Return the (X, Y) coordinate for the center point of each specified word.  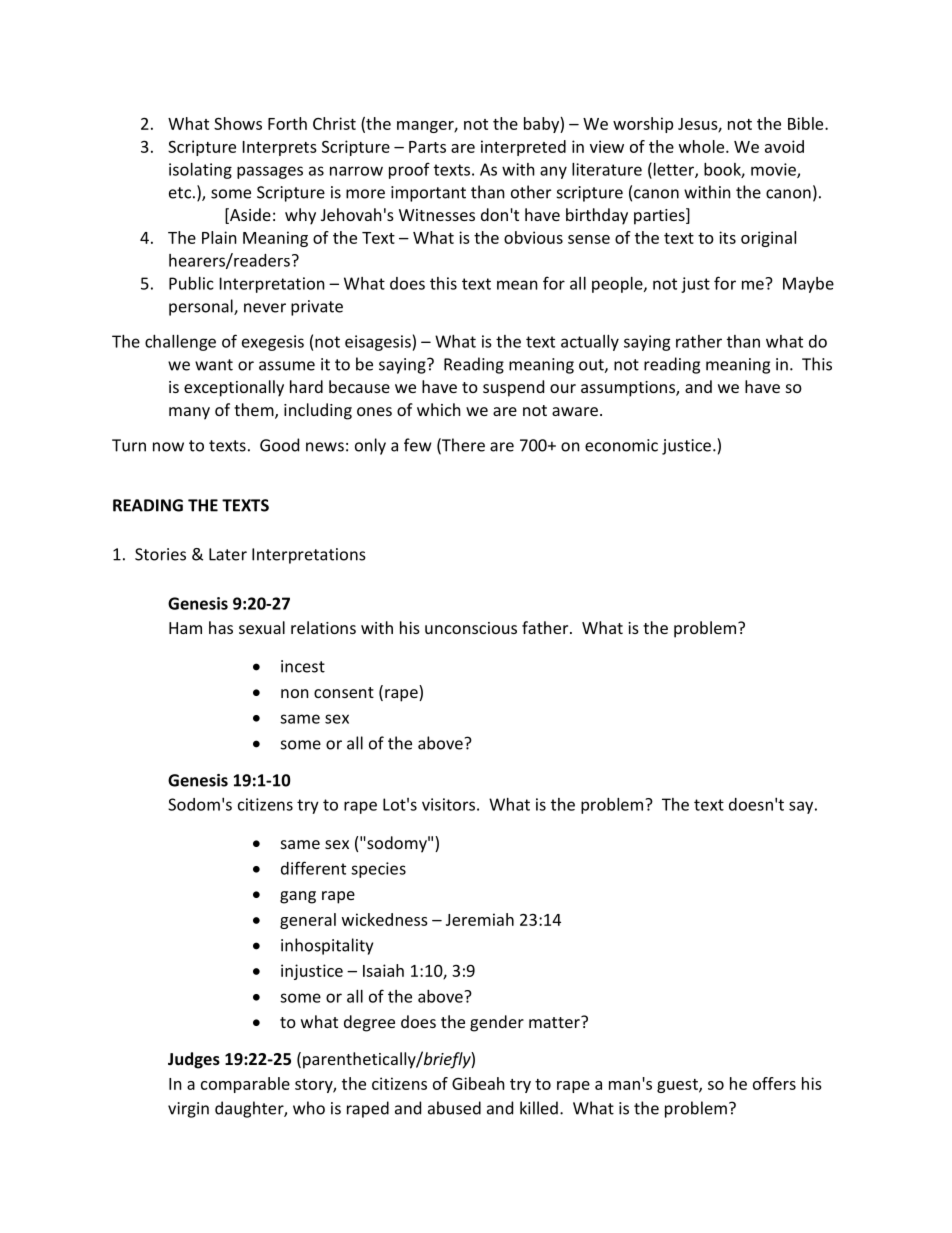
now (168, 447)
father (546, 627)
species (378, 870)
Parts (427, 147)
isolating (200, 171)
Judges (194, 1060)
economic (621, 445)
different (313, 868)
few (418, 445)
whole (703, 146)
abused (454, 1108)
